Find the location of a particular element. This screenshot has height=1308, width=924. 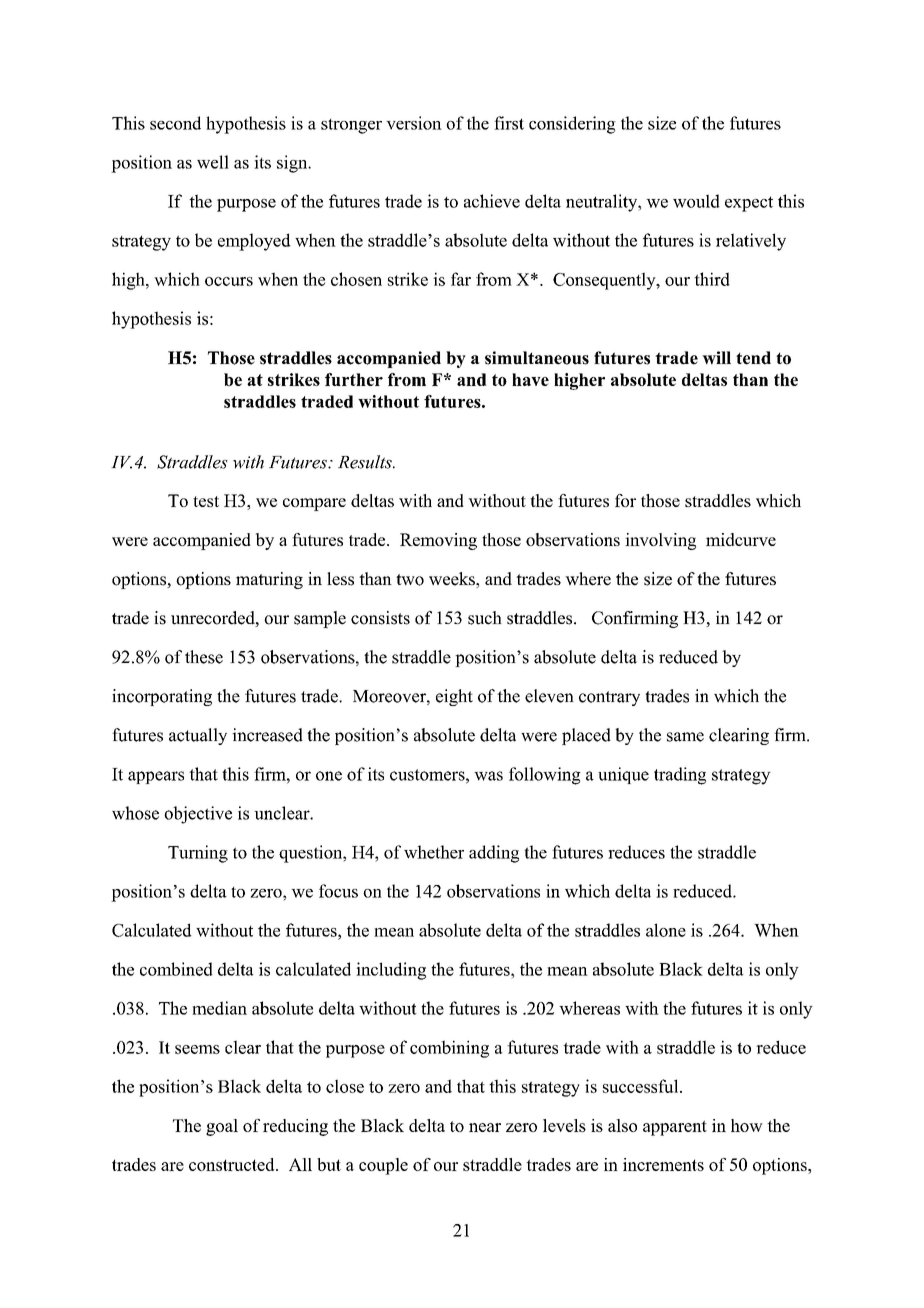

well is located at coordinates (213, 162).
